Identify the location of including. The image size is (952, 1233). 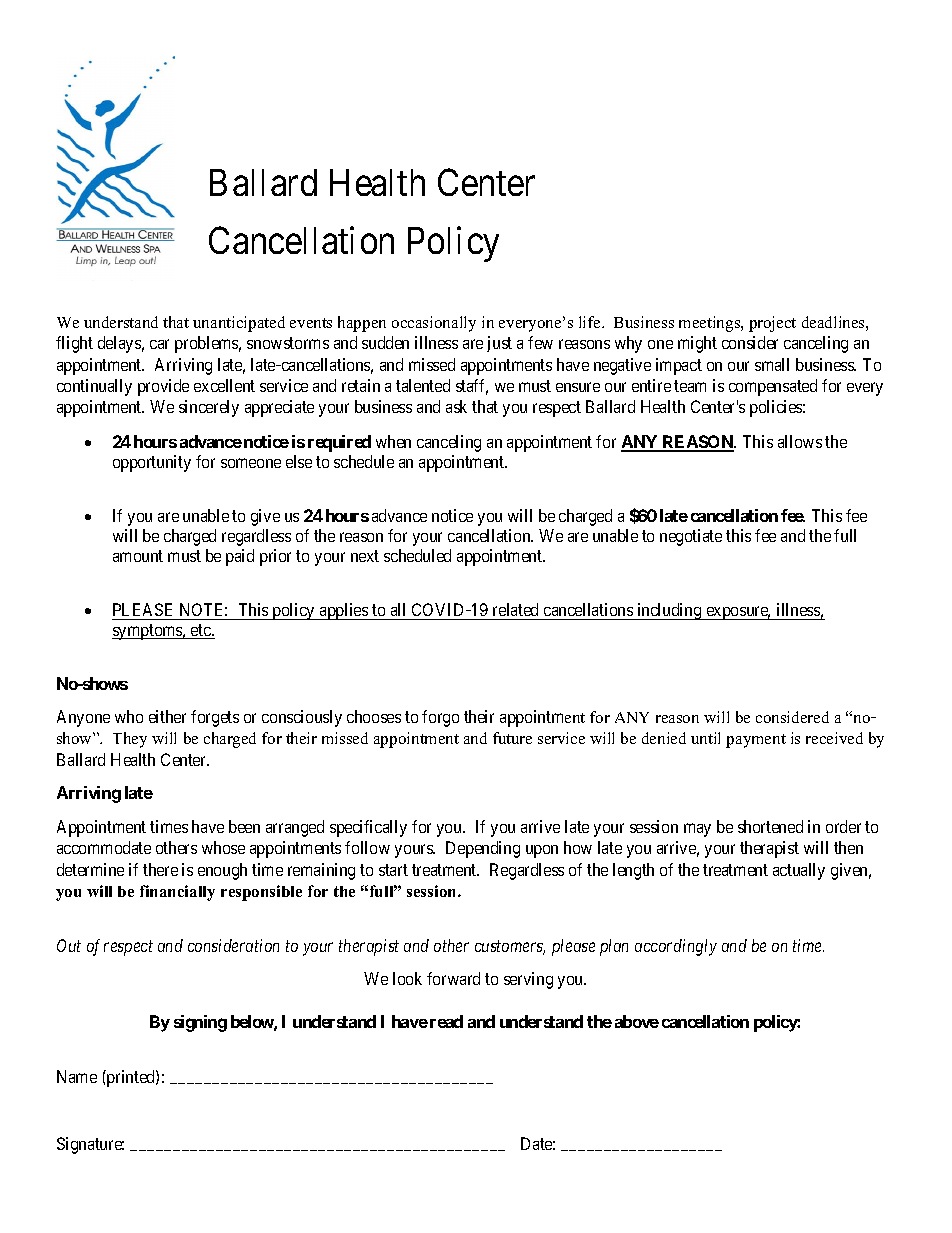
(669, 611).
